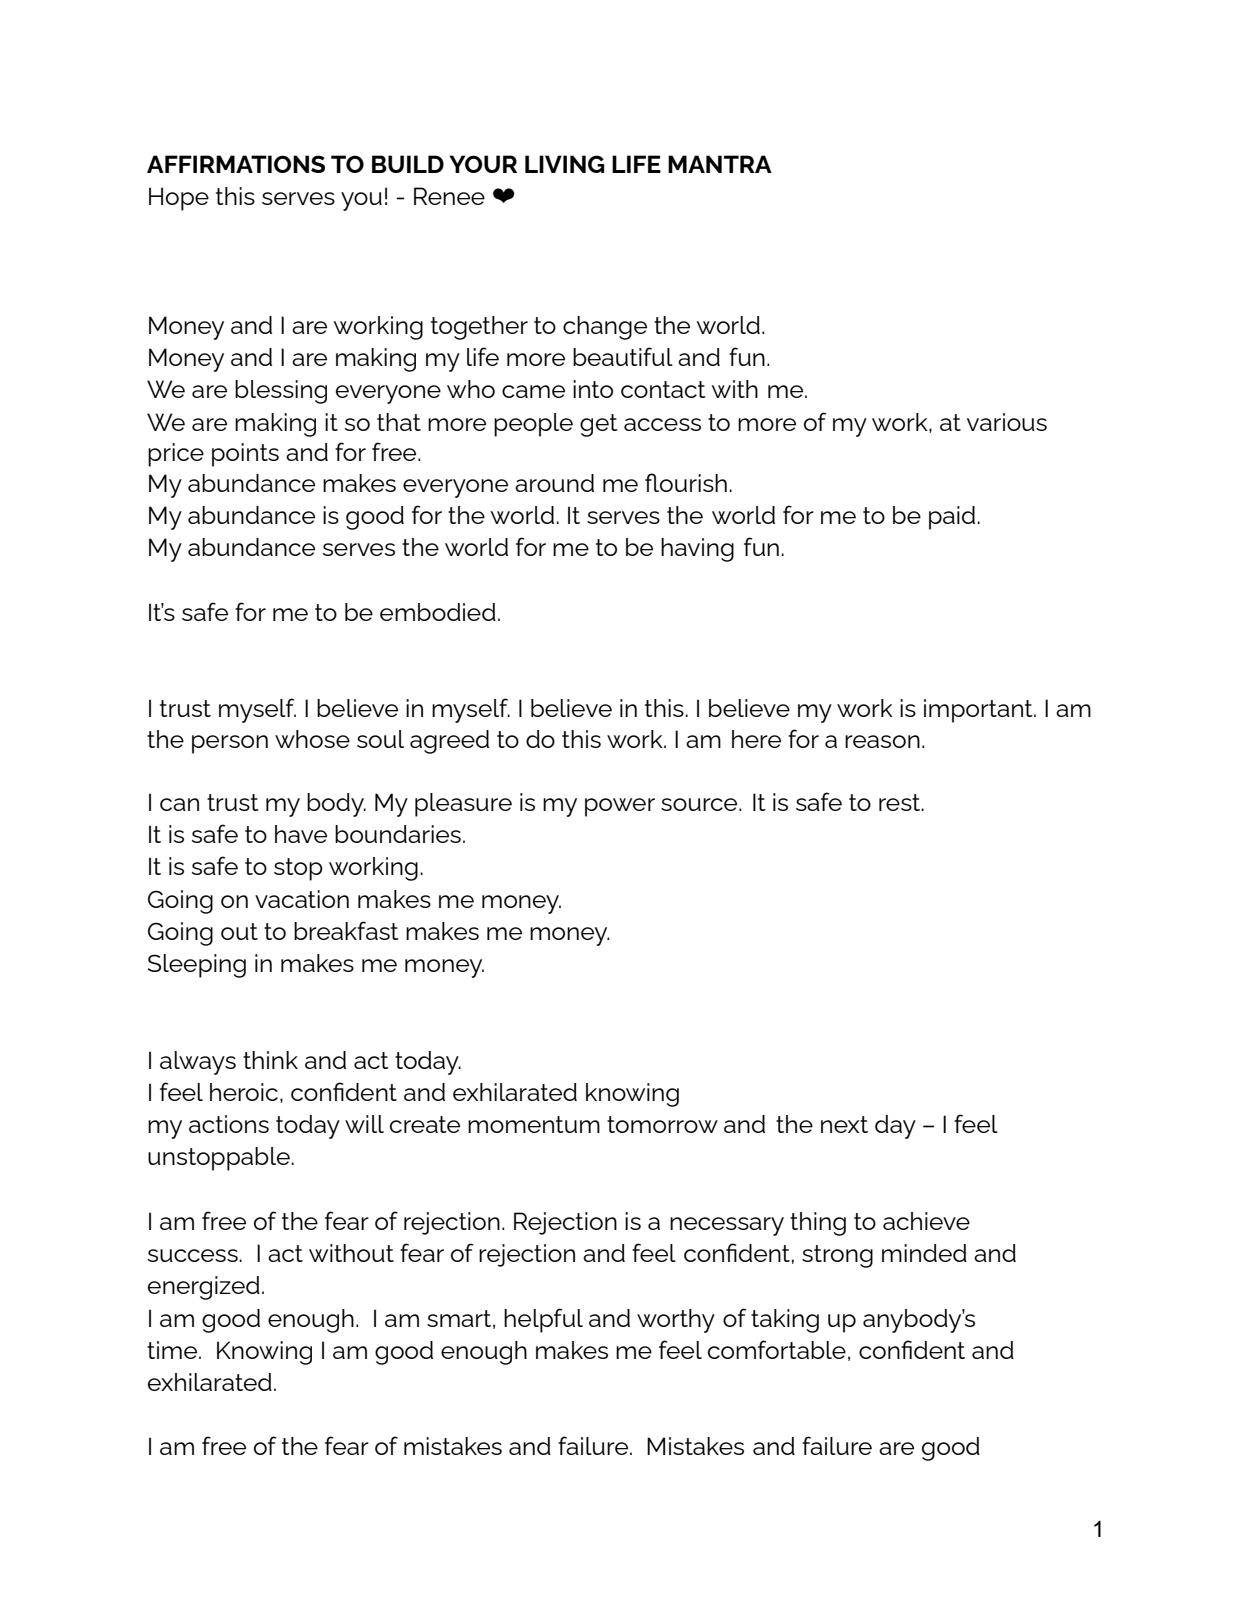 This screenshot has width=1252, height=1620. Describe the element at coordinates (564, 164) in the screenshot. I see `LIVING` at that location.
